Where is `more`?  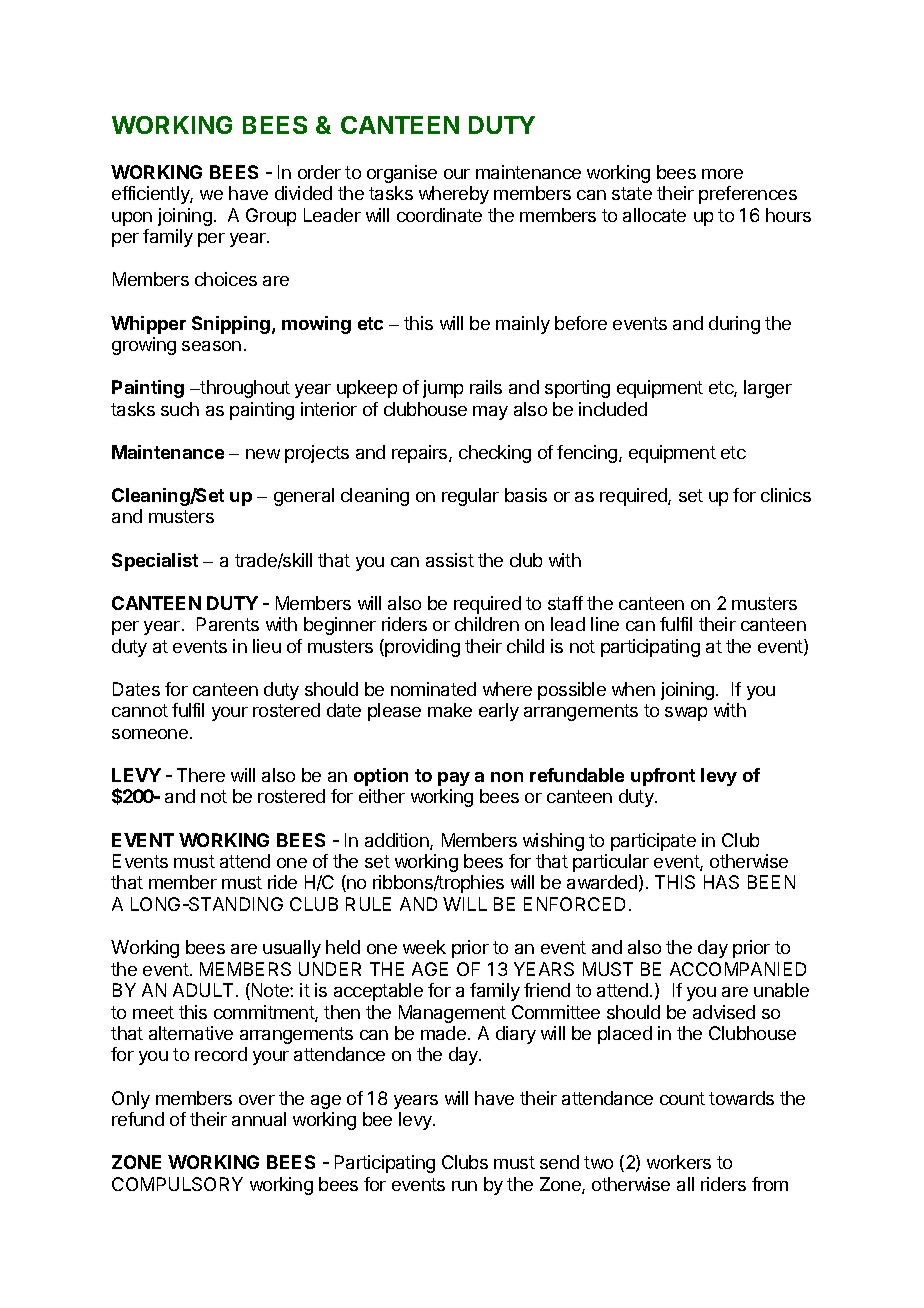 more is located at coordinates (722, 174).
